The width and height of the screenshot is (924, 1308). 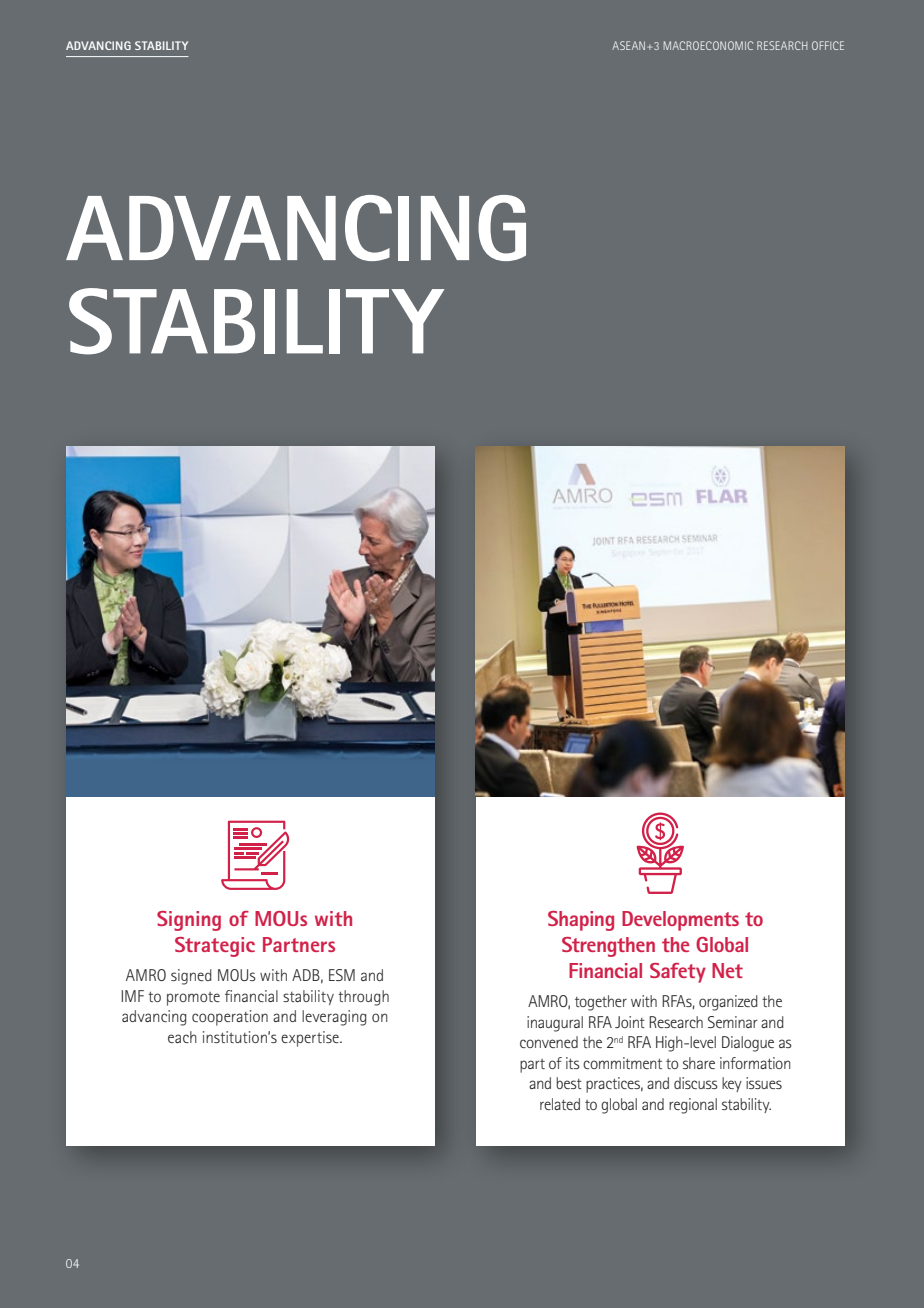 What do you see at coordinates (755, 1063) in the screenshot?
I see `information` at bounding box center [755, 1063].
